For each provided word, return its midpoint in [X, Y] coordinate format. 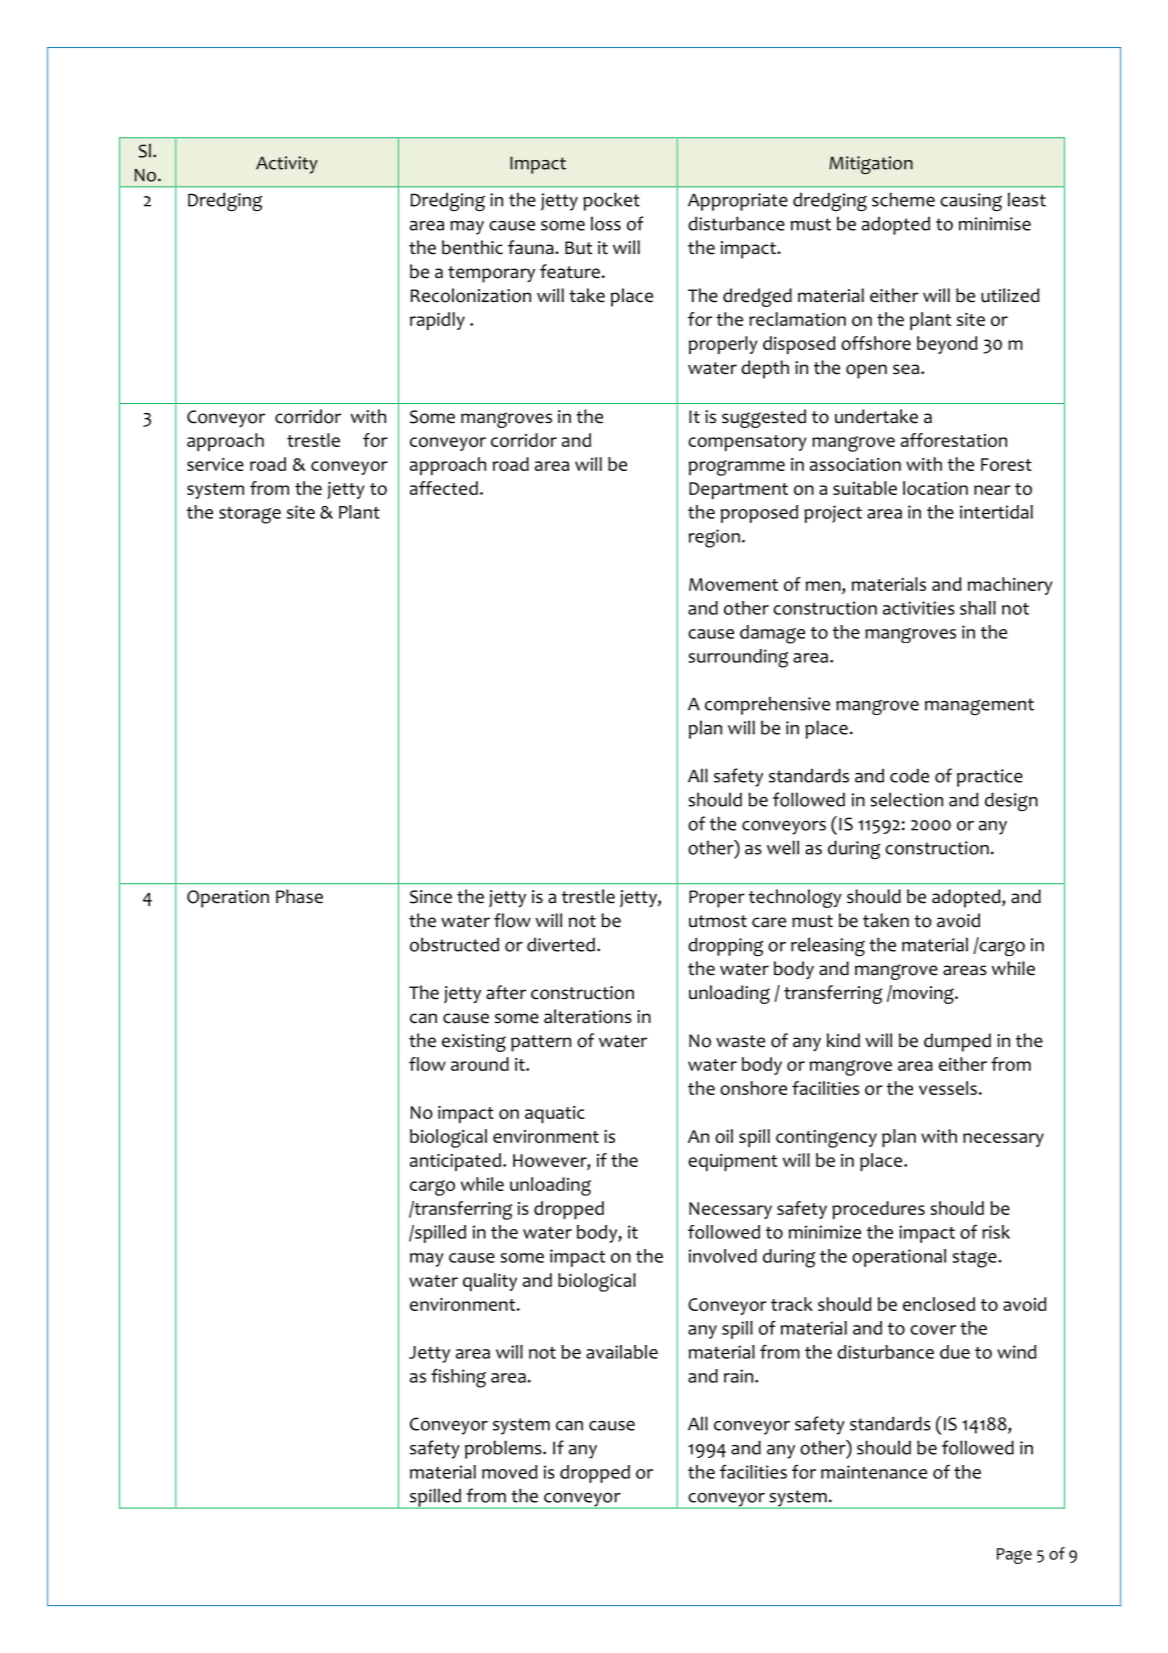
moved [509, 1472]
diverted [561, 944]
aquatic [555, 1114]
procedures [878, 1210]
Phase [299, 896]
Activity [287, 165]
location [935, 488]
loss [606, 223]
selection [906, 799]
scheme [903, 199]
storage [250, 515]
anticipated [455, 1162]
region [714, 538]
